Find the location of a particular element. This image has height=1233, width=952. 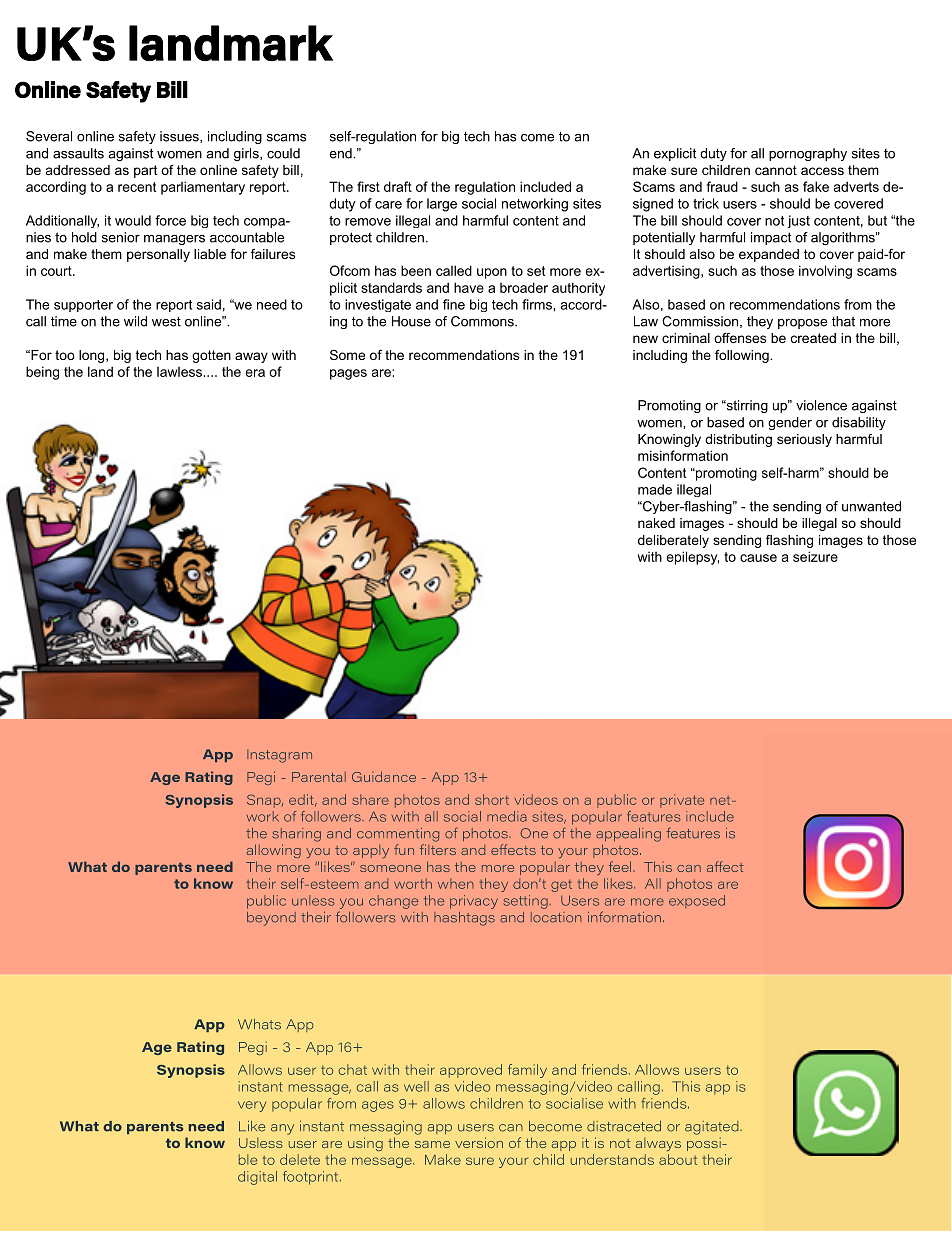

gender is located at coordinates (790, 423).
